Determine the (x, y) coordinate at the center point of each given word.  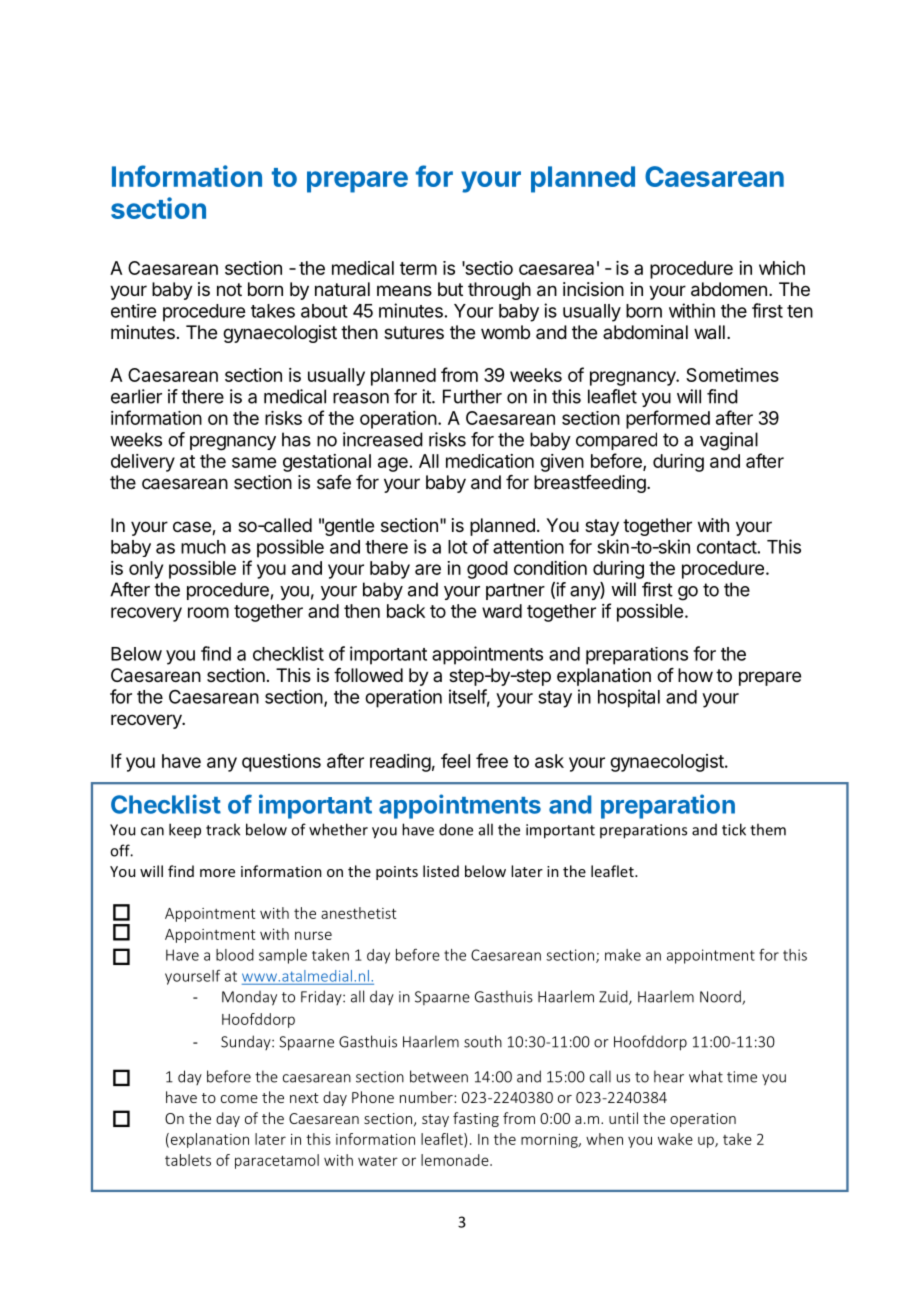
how (695, 675)
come (239, 1099)
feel (455, 760)
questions (281, 763)
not (229, 289)
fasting (476, 1119)
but (450, 289)
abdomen (729, 289)
